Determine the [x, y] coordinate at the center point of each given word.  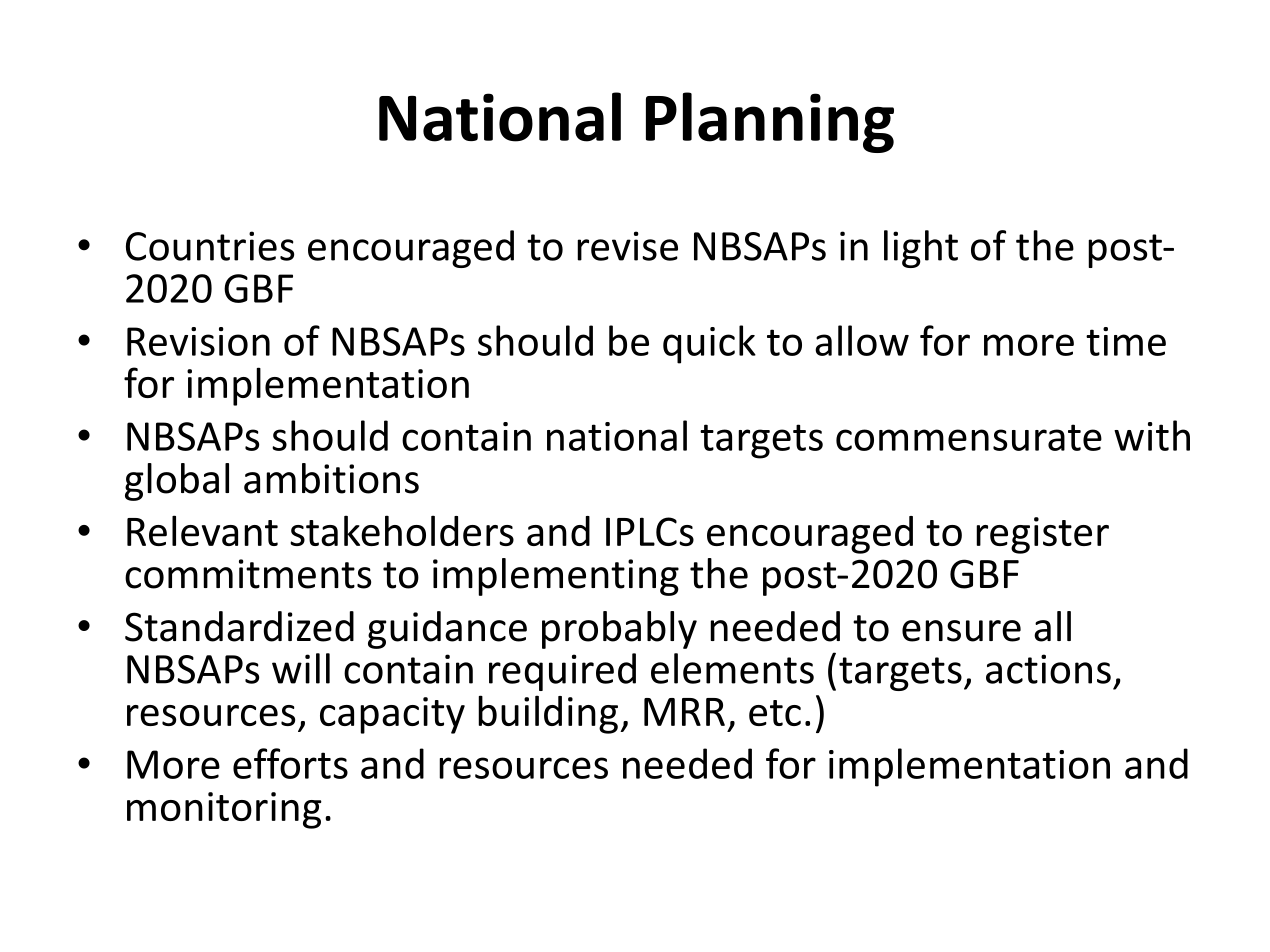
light [921, 249]
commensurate [969, 437]
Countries [210, 246]
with [1152, 435]
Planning [770, 122]
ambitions [331, 478]
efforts [290, 763]
